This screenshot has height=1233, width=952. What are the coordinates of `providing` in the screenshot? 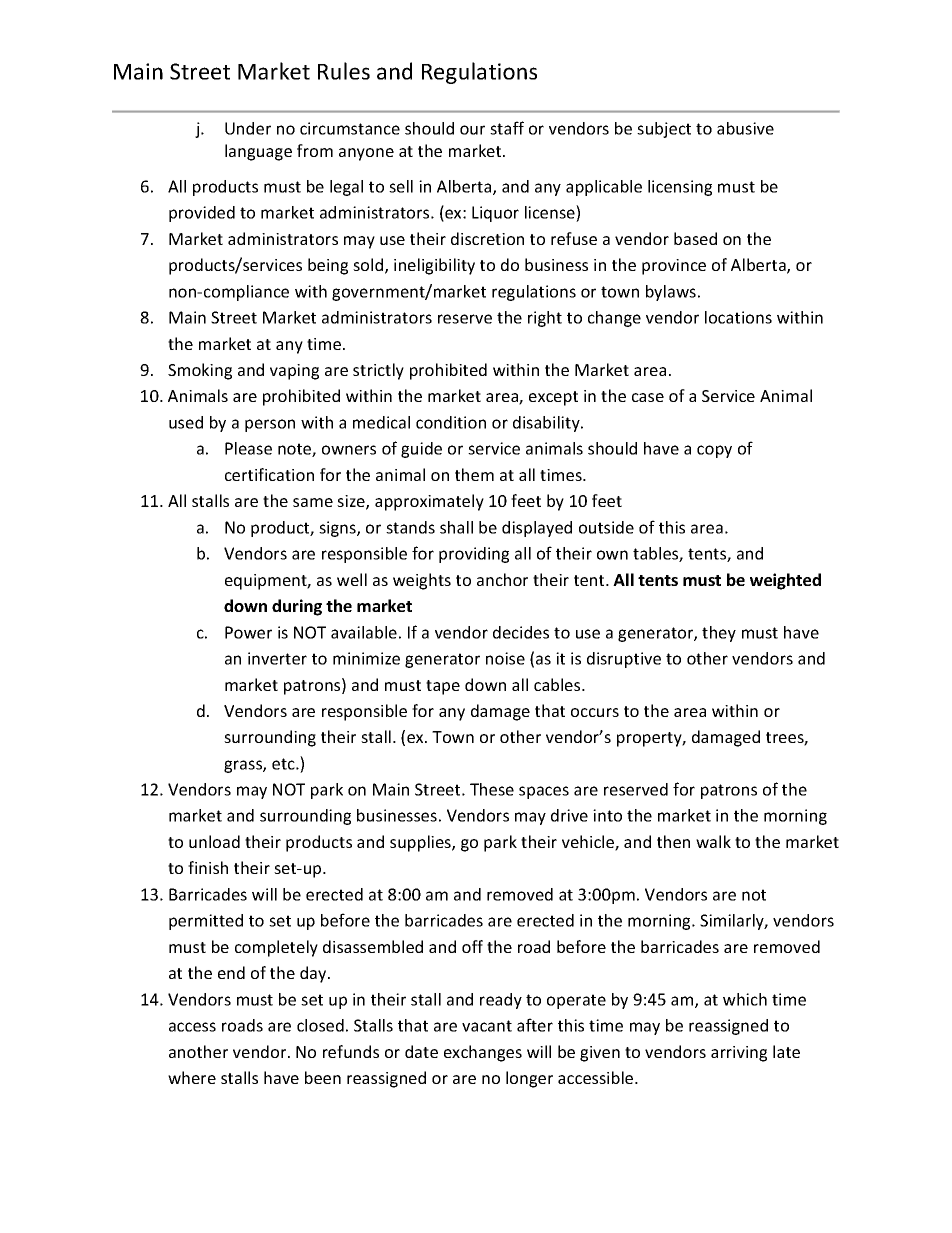 It's located at (474, 555).
